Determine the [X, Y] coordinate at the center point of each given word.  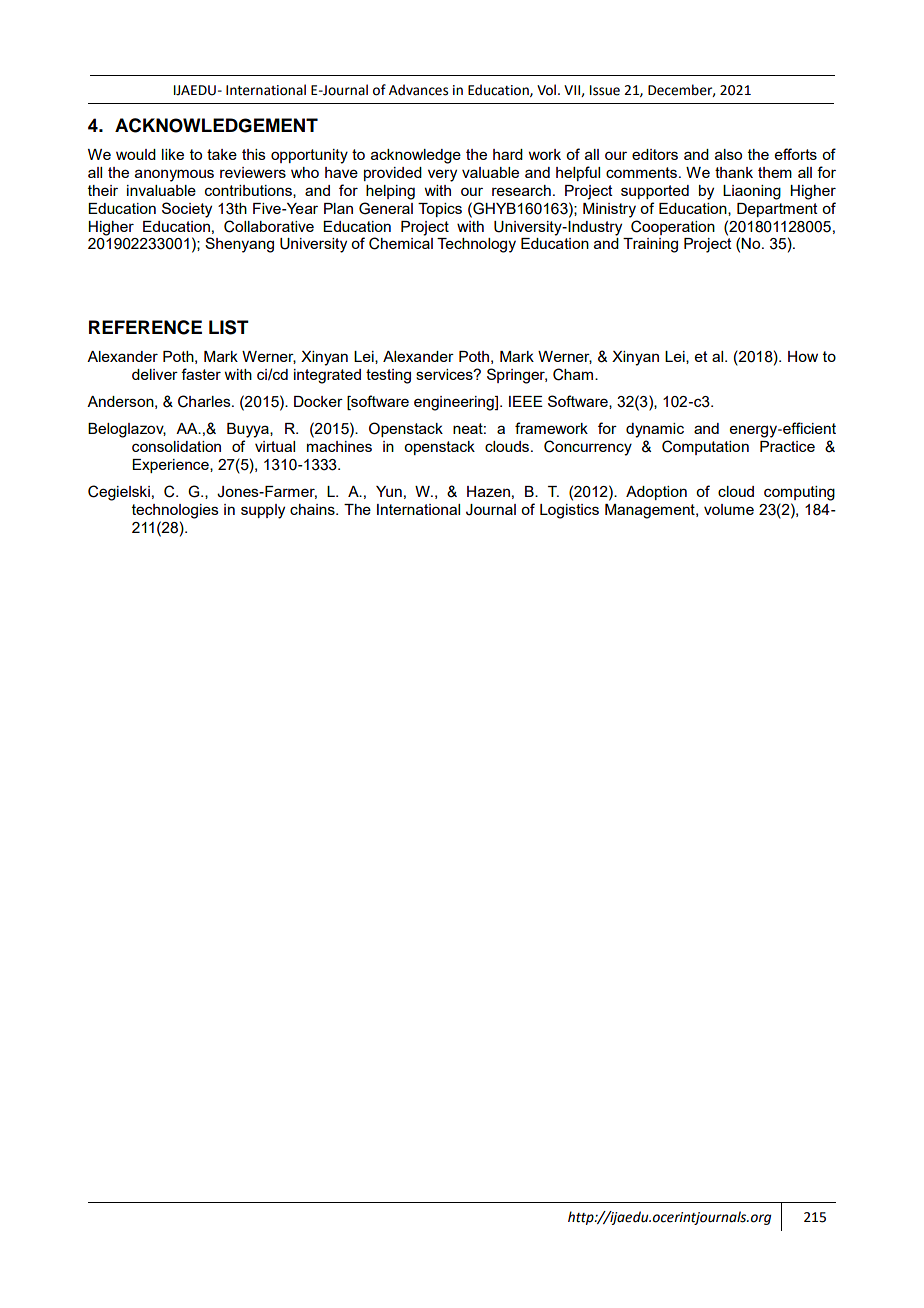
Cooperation [673, 227]
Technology [476, 245]
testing [388, 376]
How [803, 356]
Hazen [488, 491]
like [173, 154]
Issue [605, 90]
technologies [175, 511]
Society [187, 210]
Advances [418, 90]
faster [201, 374]
